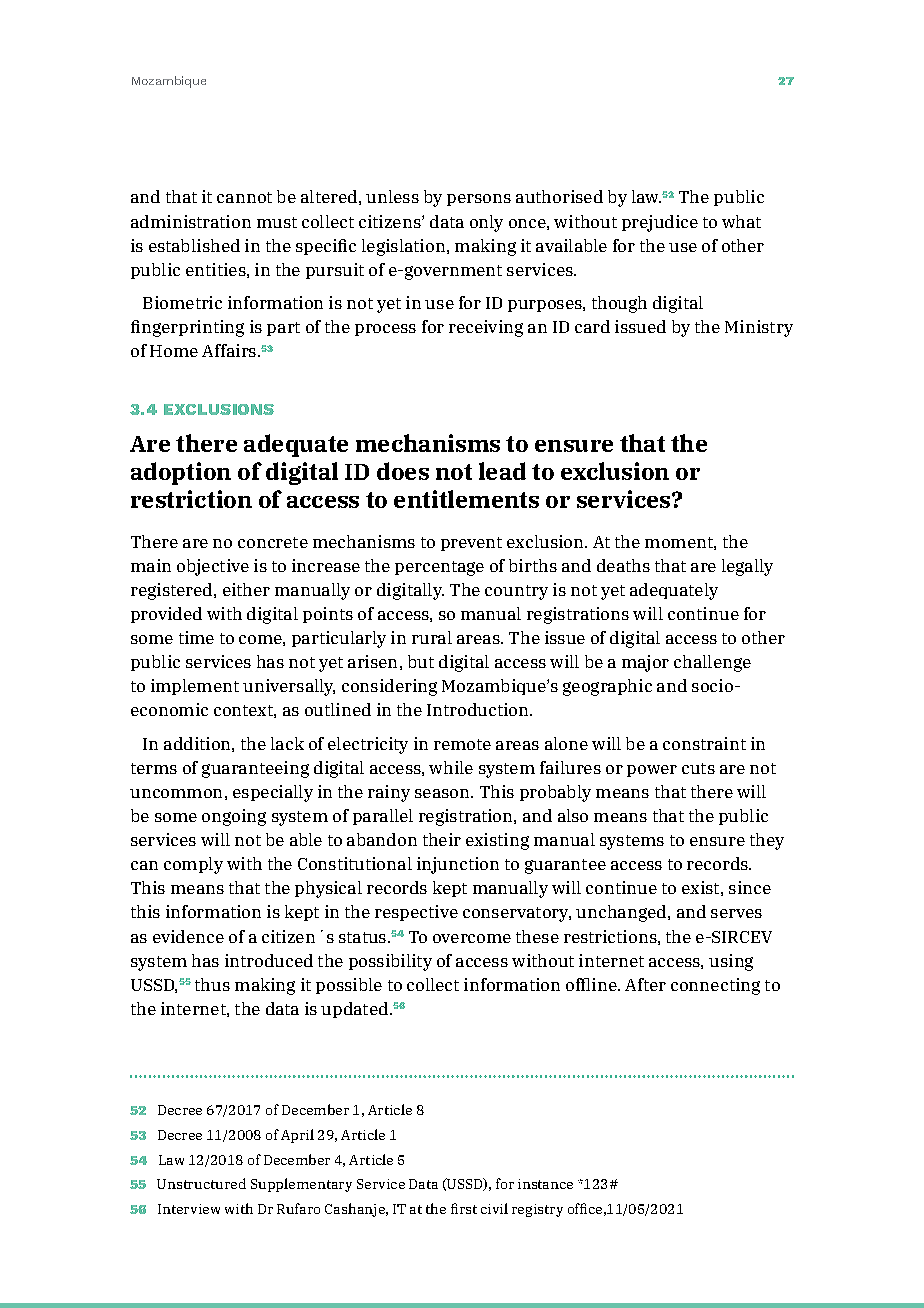  What do you see at coordinates (191, 221) in the image?
I see `administration` at bounding box center [191, 221].
